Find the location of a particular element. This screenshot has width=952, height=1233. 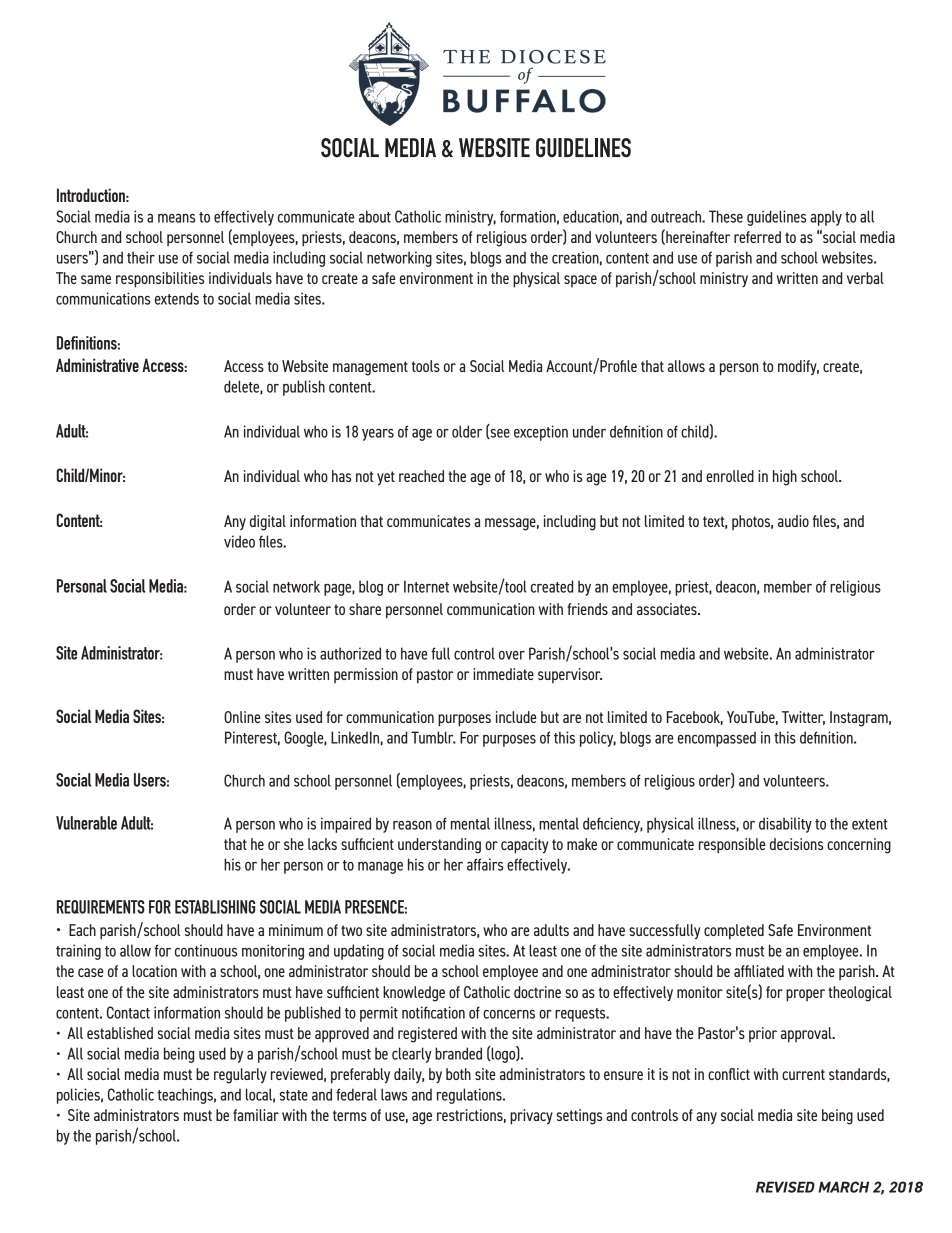

familiar is located at coordinates (256, 1115).
